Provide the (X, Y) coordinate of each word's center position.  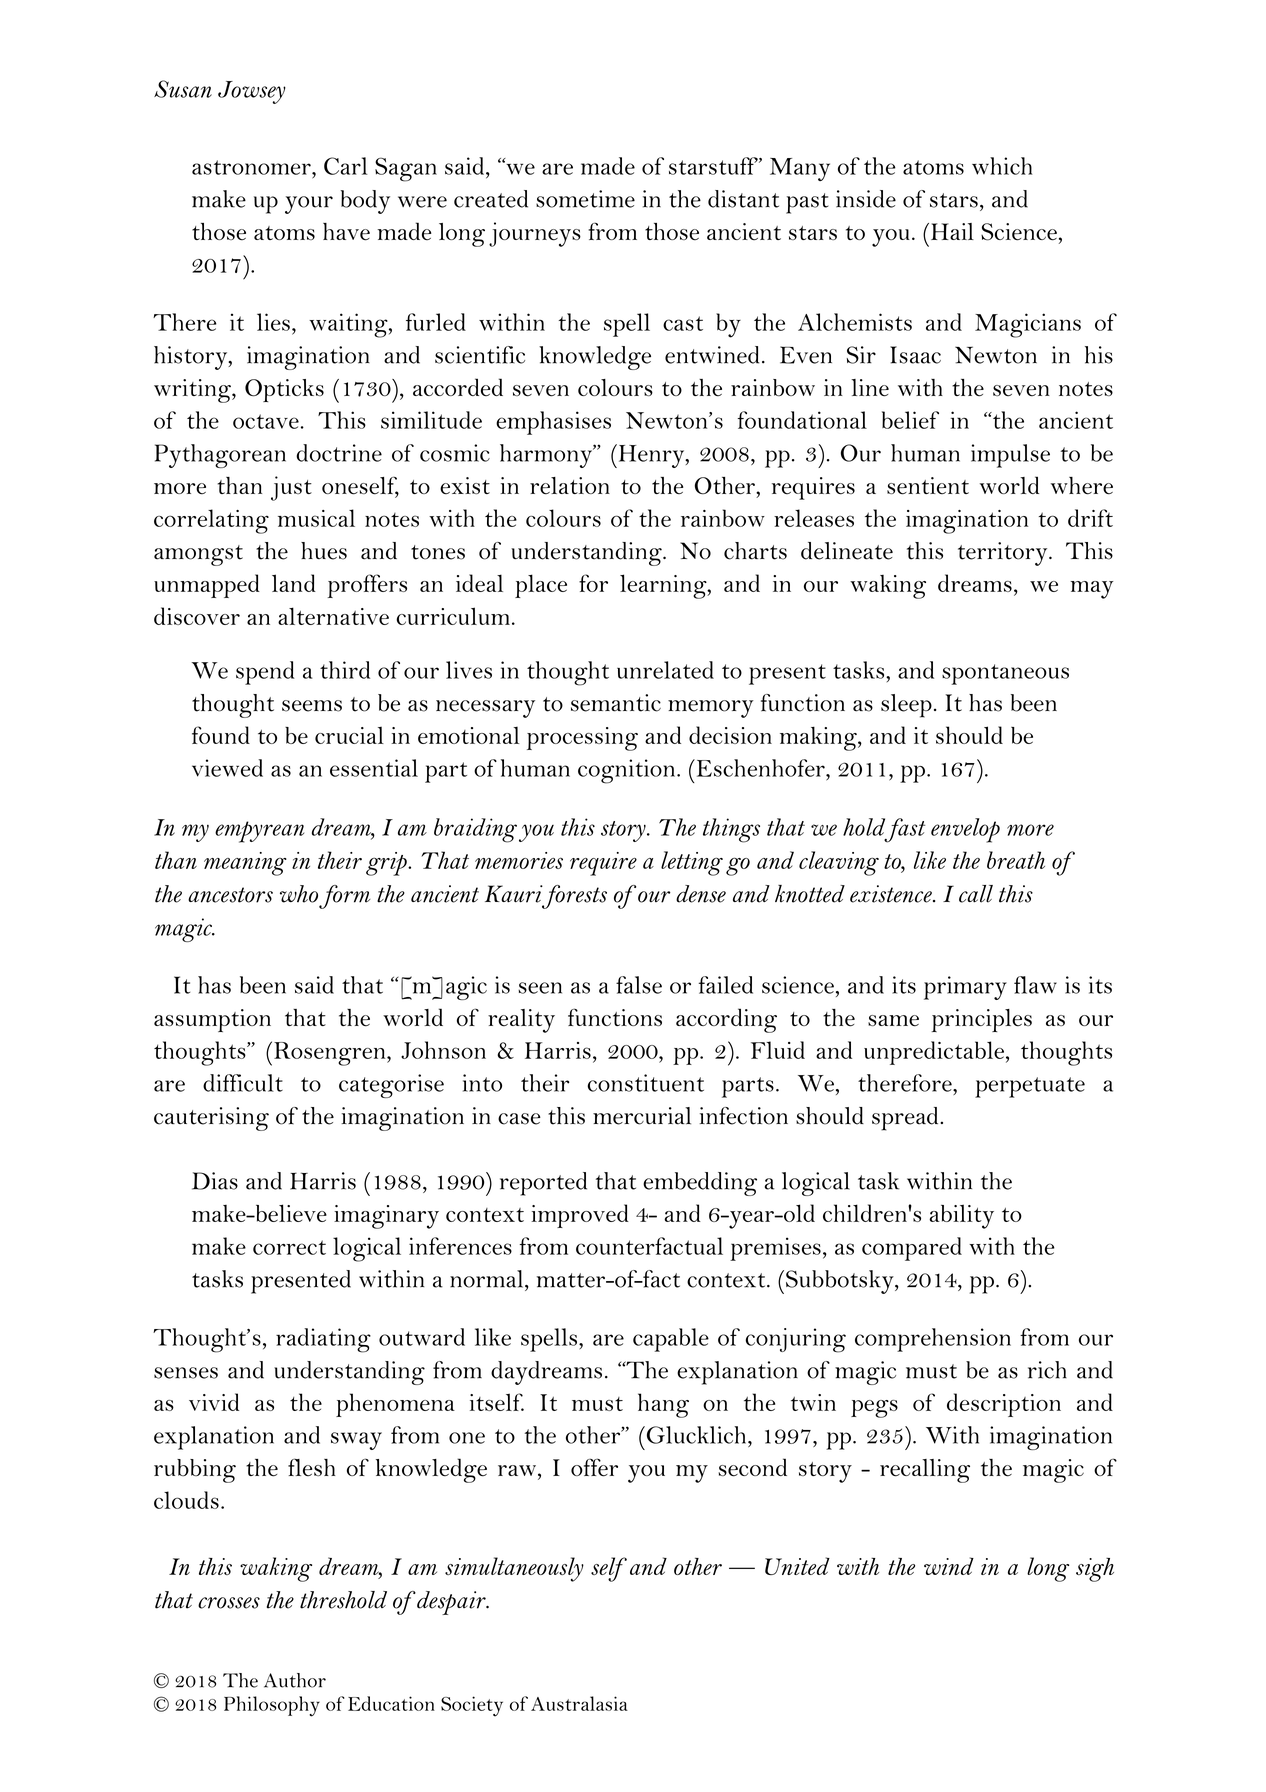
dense (701, 894)
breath (1016, 860)
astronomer (252, 167)
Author (295, 1680)
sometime (585, 199)
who (299, 894)
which (1002, 166)
